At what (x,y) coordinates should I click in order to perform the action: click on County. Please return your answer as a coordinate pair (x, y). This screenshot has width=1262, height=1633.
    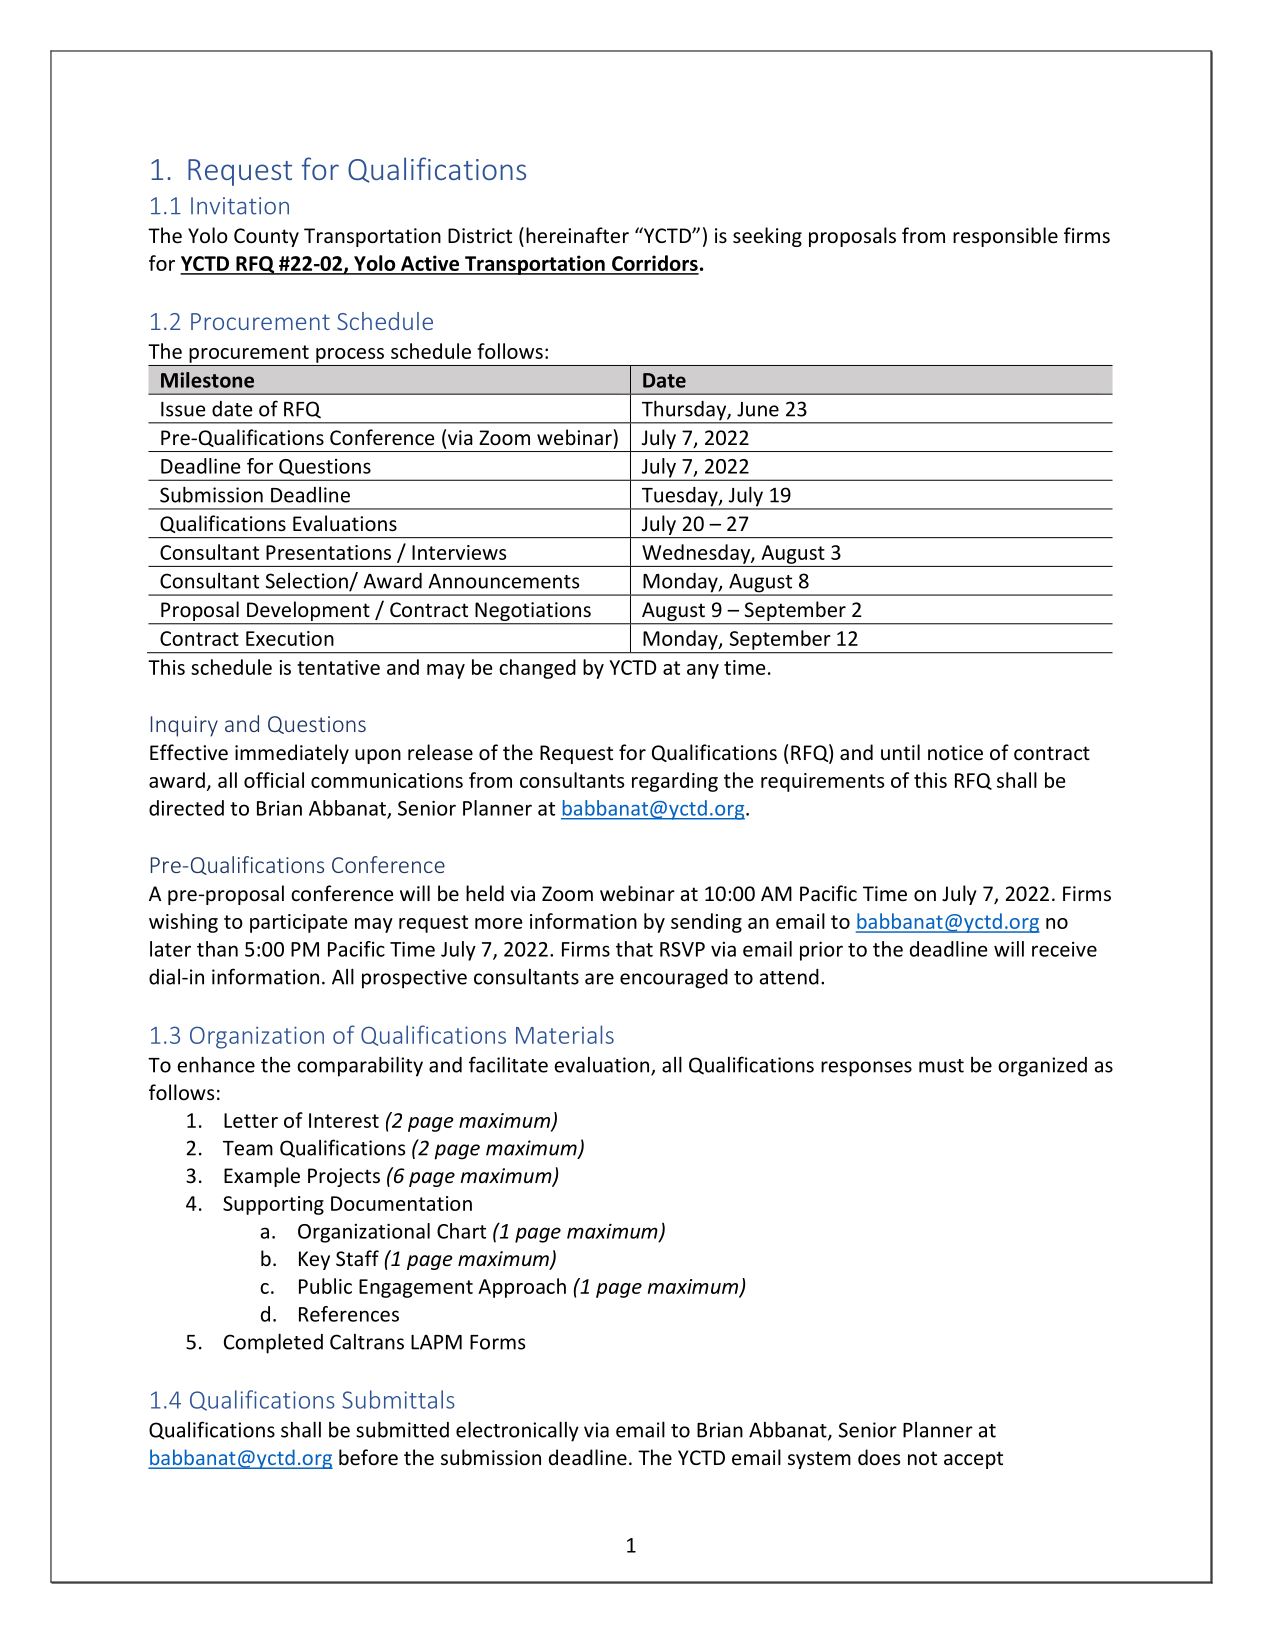
    Looking at the image, I should click on (266, 237).
